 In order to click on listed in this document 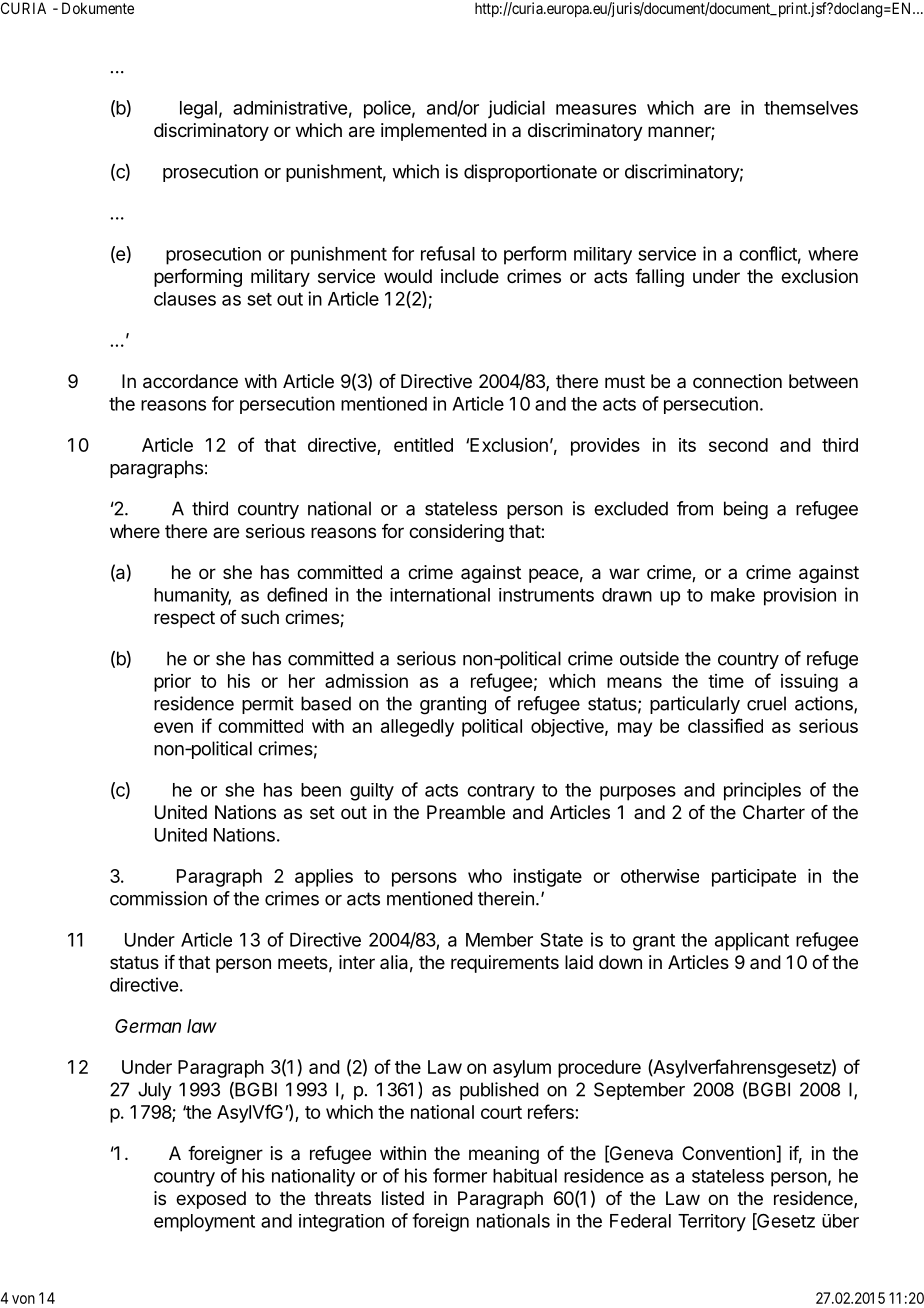, I will do `click(403, 1198)`.
